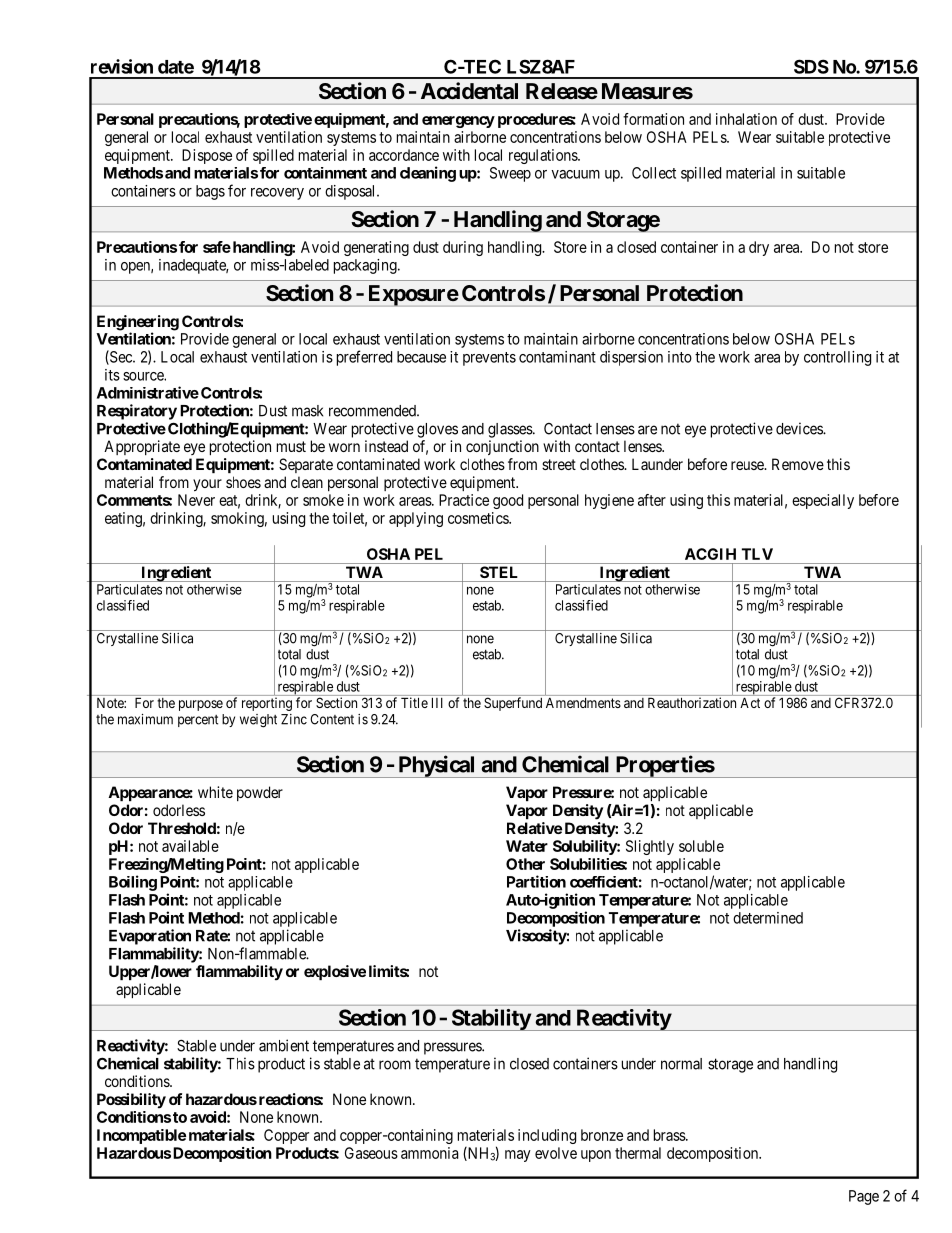  Describe the element at coordinates (864, 1197) in the page. I see `Page` at that location.
